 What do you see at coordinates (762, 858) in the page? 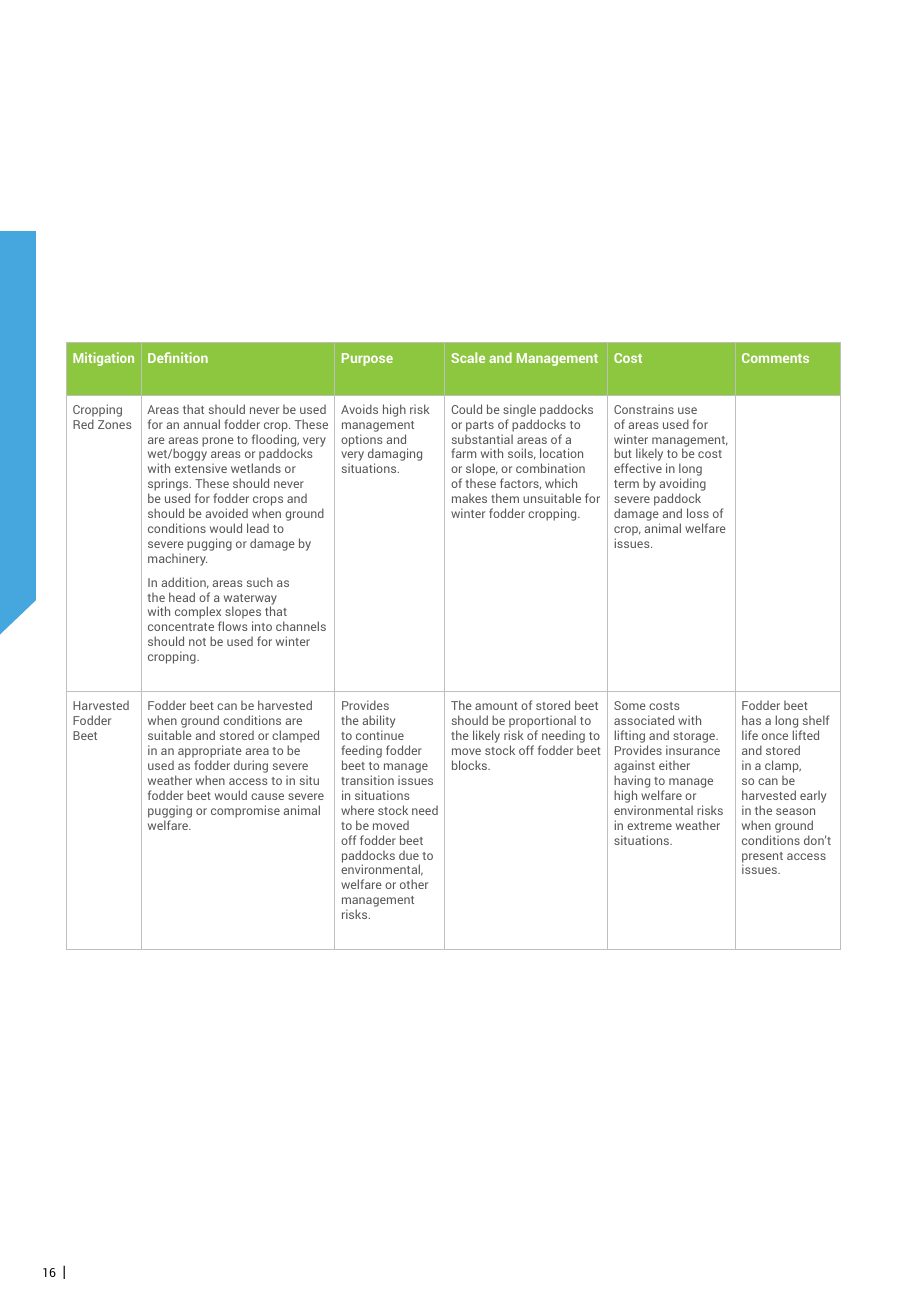
I see `present` at bounding box center [762, 858].
